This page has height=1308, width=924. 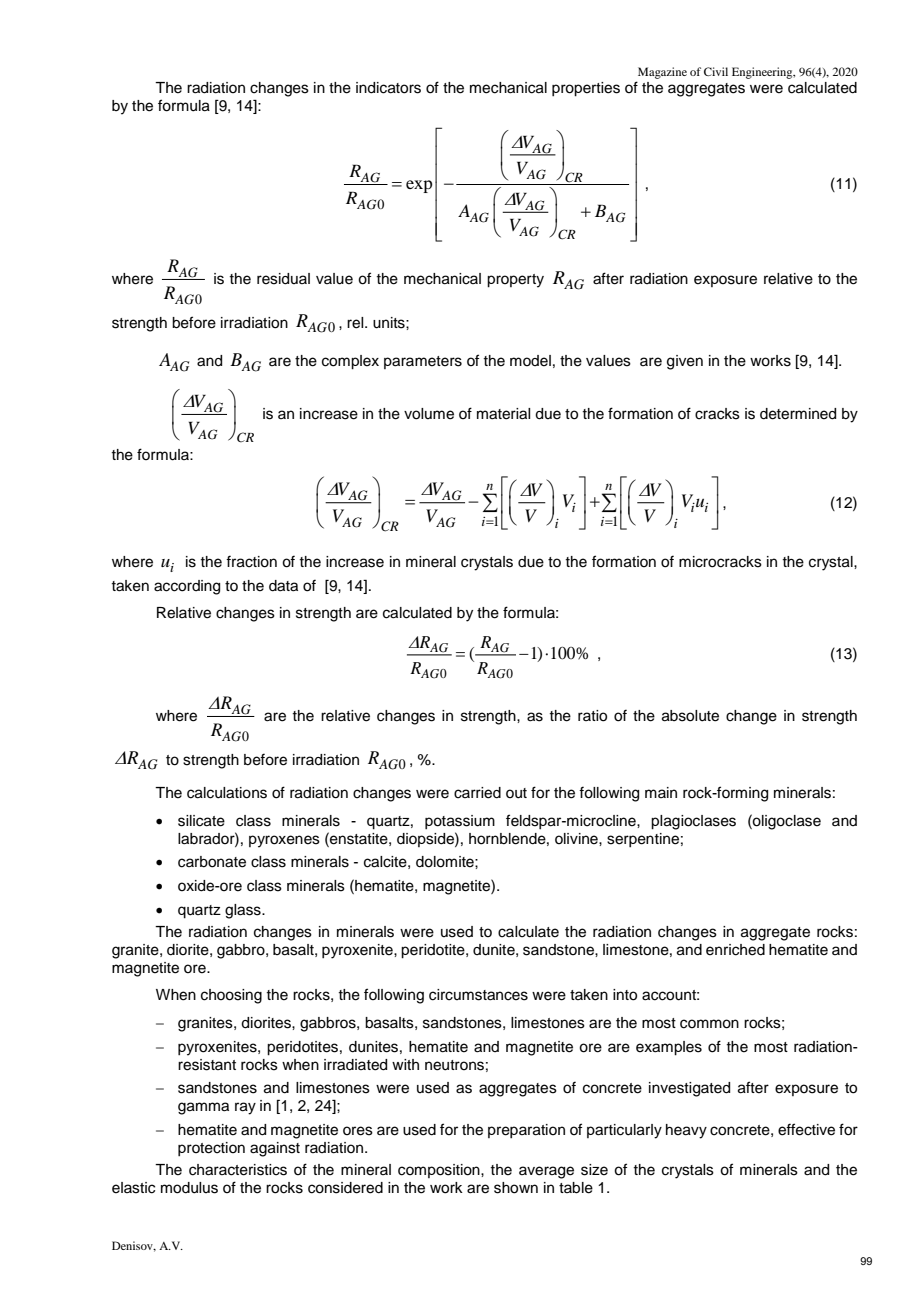 What do you see at coordinates (716, 71) in the page?
I see `Civil` at bounding box center [716, 71].
